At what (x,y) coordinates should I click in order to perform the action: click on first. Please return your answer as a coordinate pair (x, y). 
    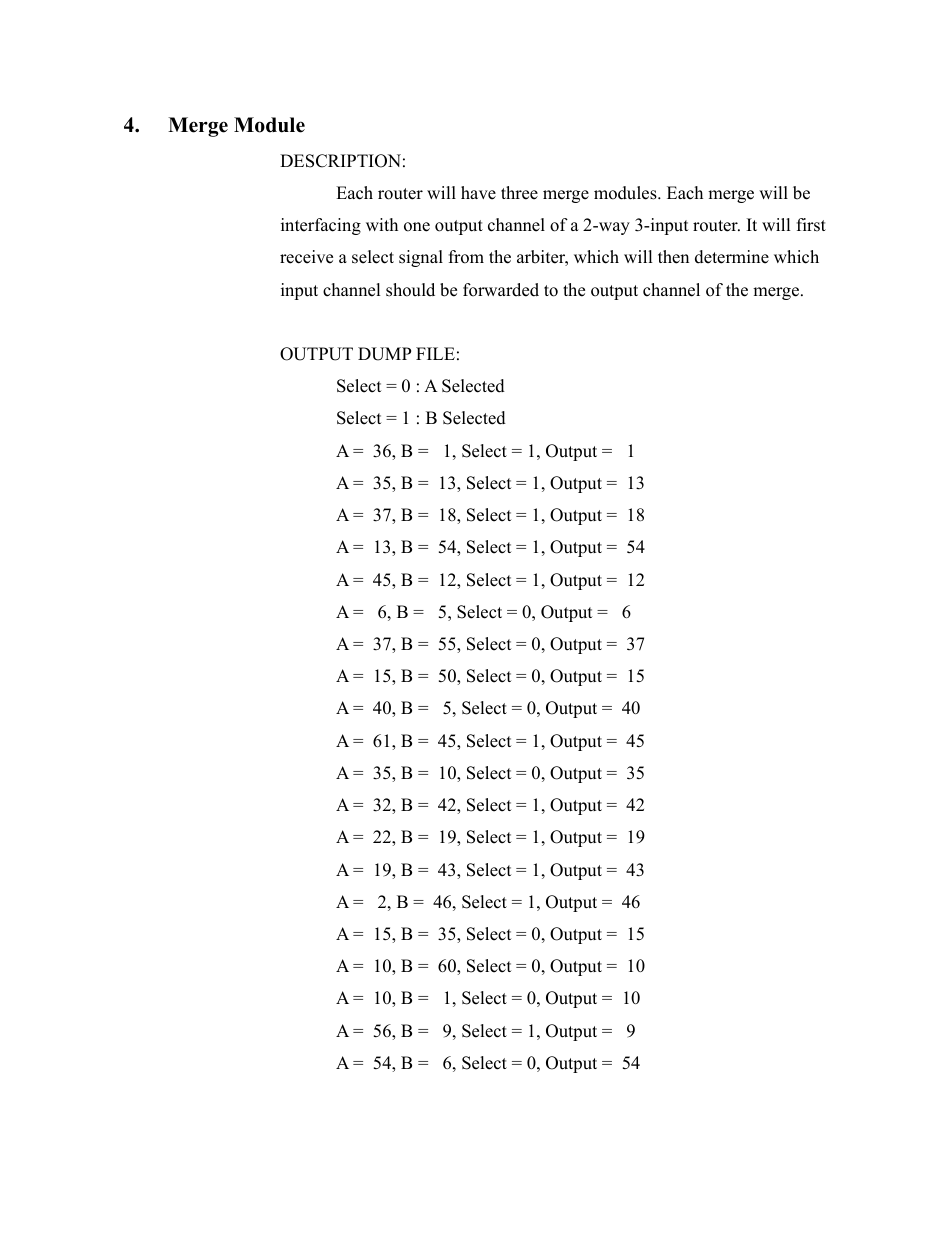
    Looking at the image, I should click on (811, 225).
